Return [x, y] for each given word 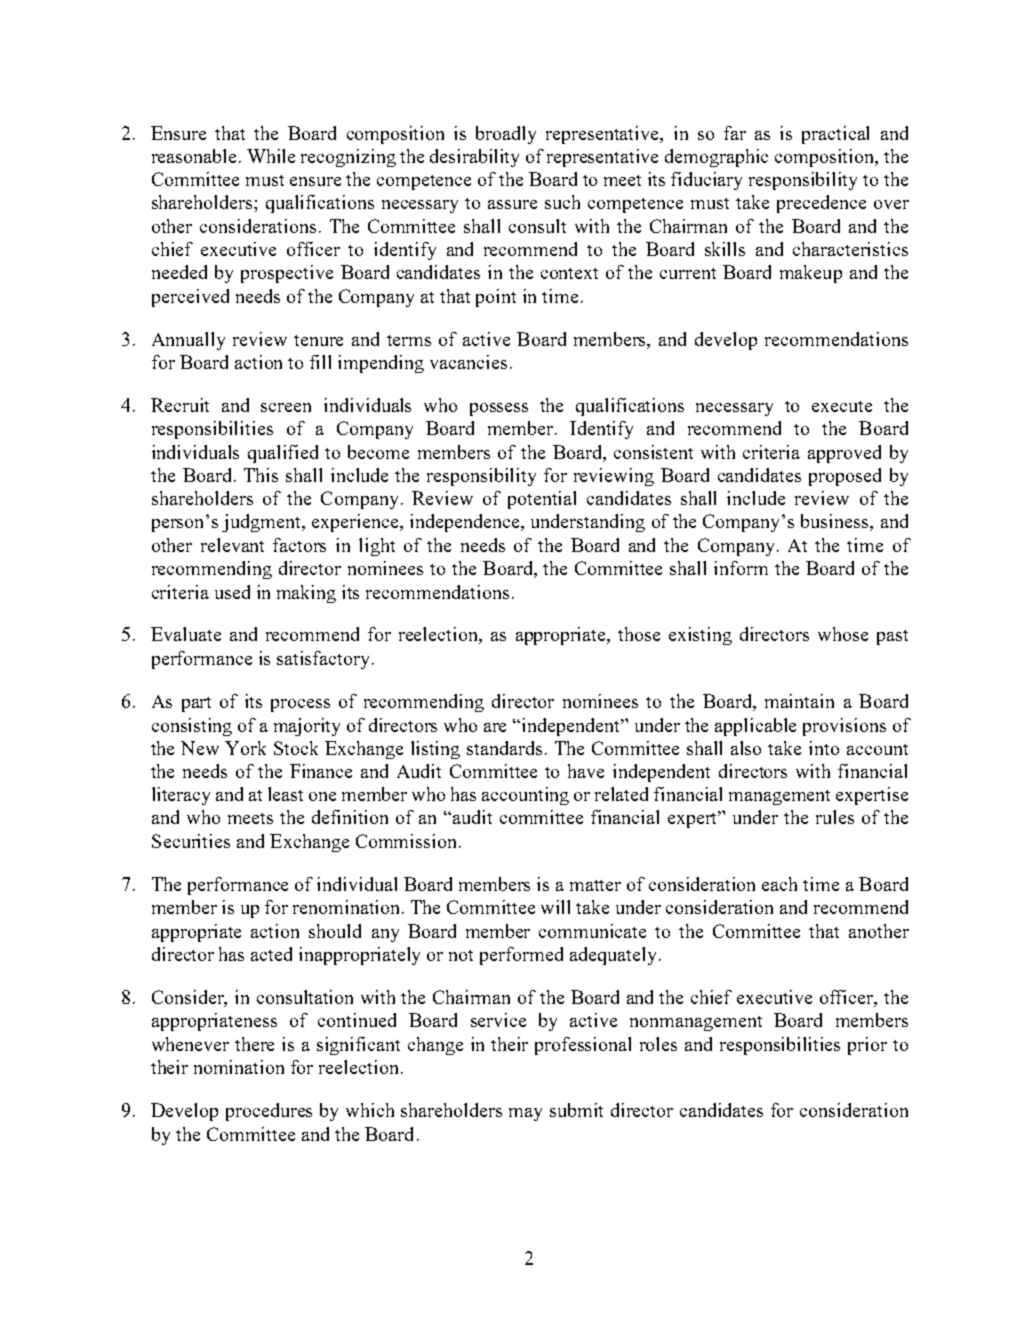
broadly [506, 135]
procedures [269, 1112]
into [824, 748]
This [261, 475]
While [271, 156]
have [586, 771]
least [285, 794]
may [525, 1114]
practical [835, 135]
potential [542, 500]
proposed [845, 477]
